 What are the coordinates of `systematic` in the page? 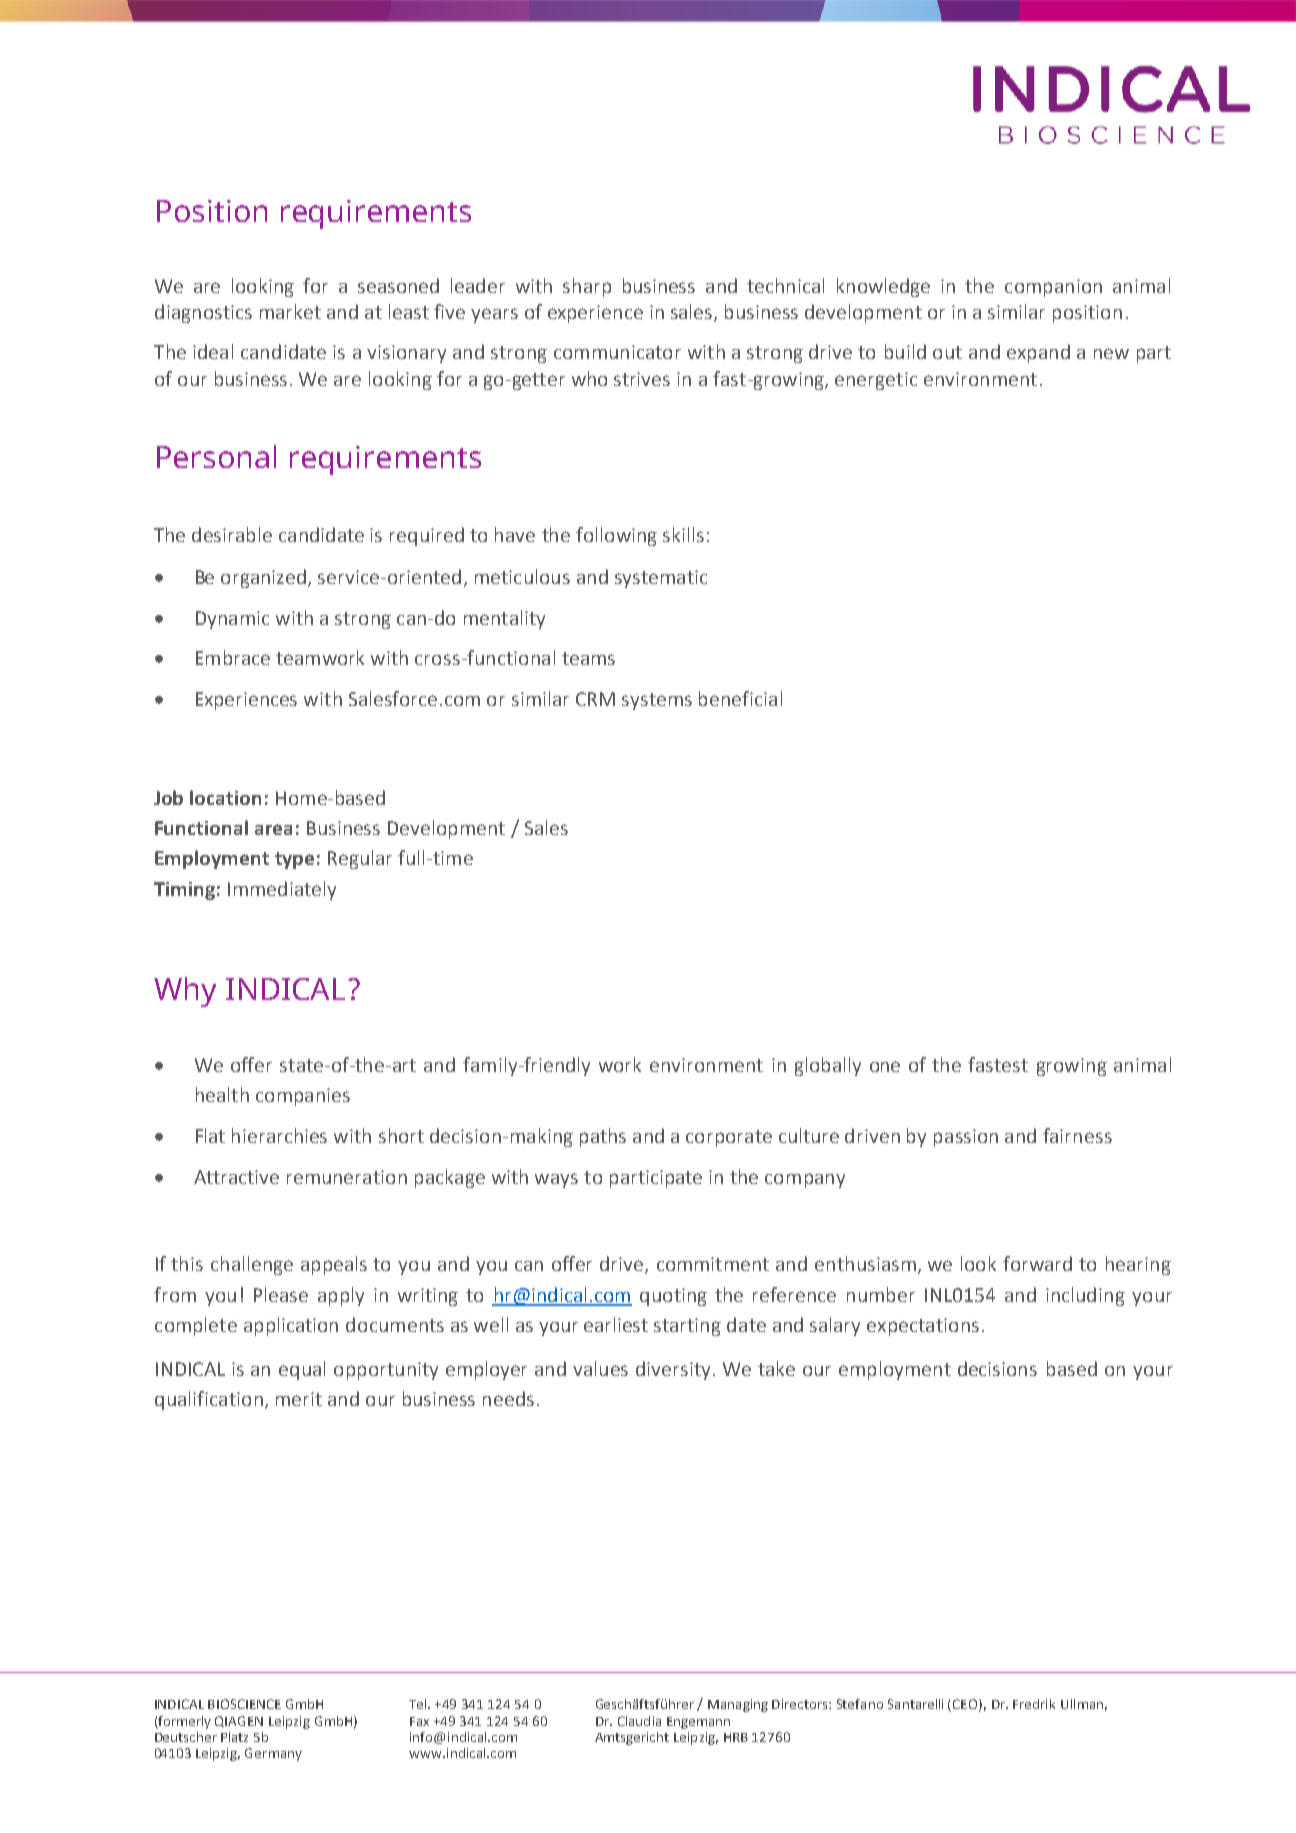 It's located at (661, 579).
